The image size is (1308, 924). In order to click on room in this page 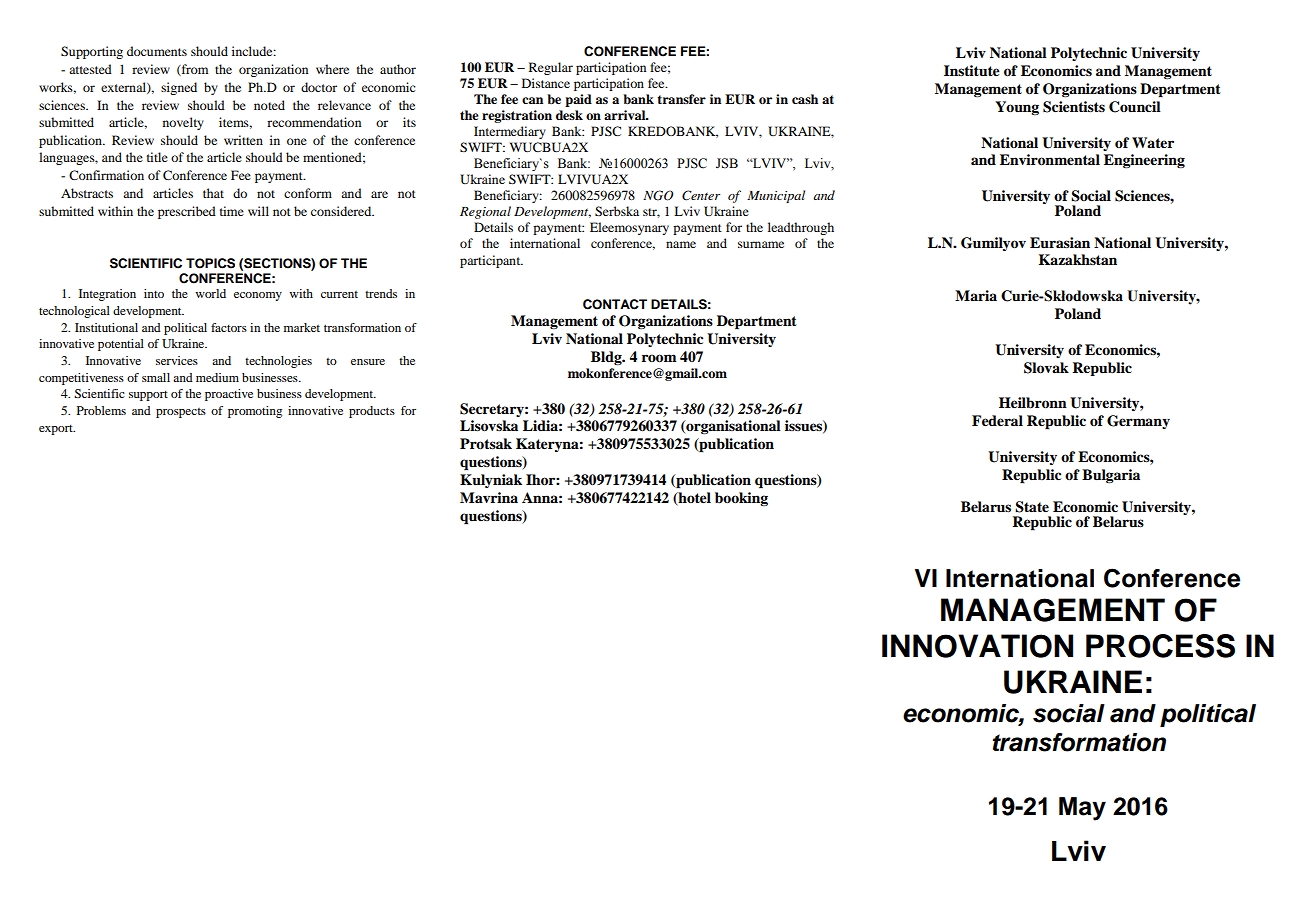, I will do `click(659, 358)`.
